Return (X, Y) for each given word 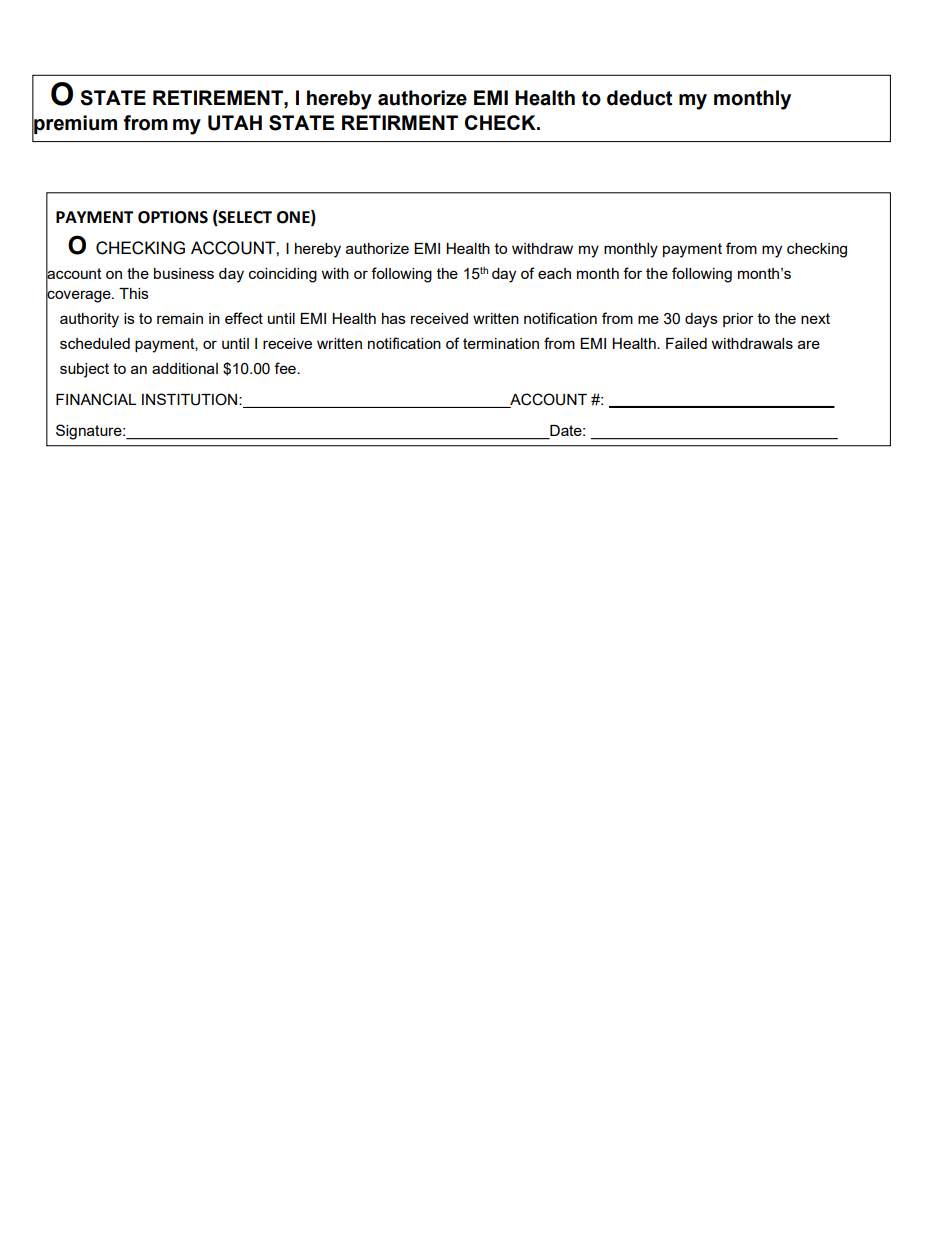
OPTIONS (173, 217)
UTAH (235, 123)
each (554, 273)
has (394, 318)
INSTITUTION (191, 399)
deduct (639, 98)
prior (738, 320)
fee (286, 368)
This (134, 293)
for (632, 273)
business (184, 273)
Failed (686, 343)
